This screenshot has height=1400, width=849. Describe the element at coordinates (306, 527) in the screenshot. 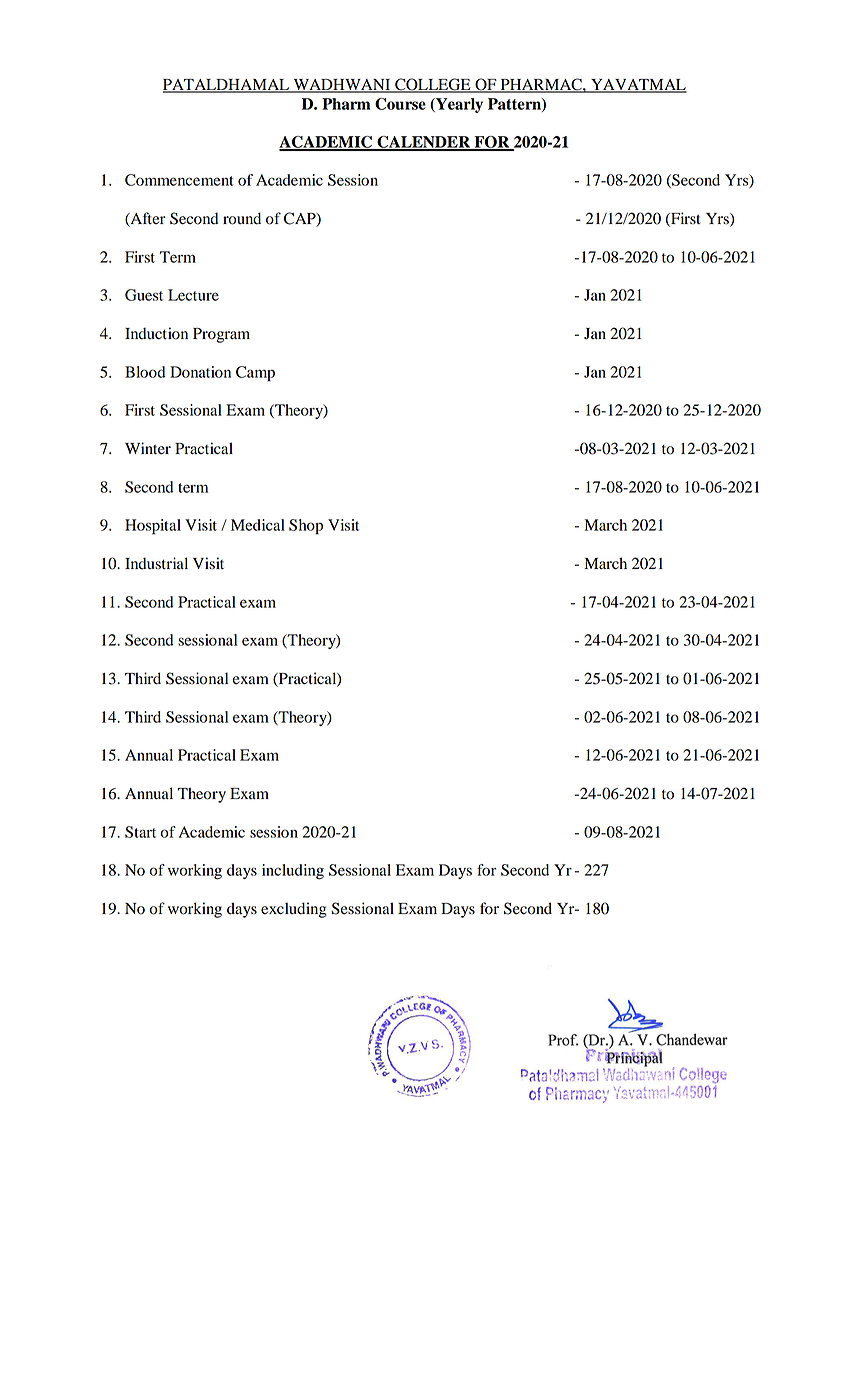

I see `Shop` at that location.
